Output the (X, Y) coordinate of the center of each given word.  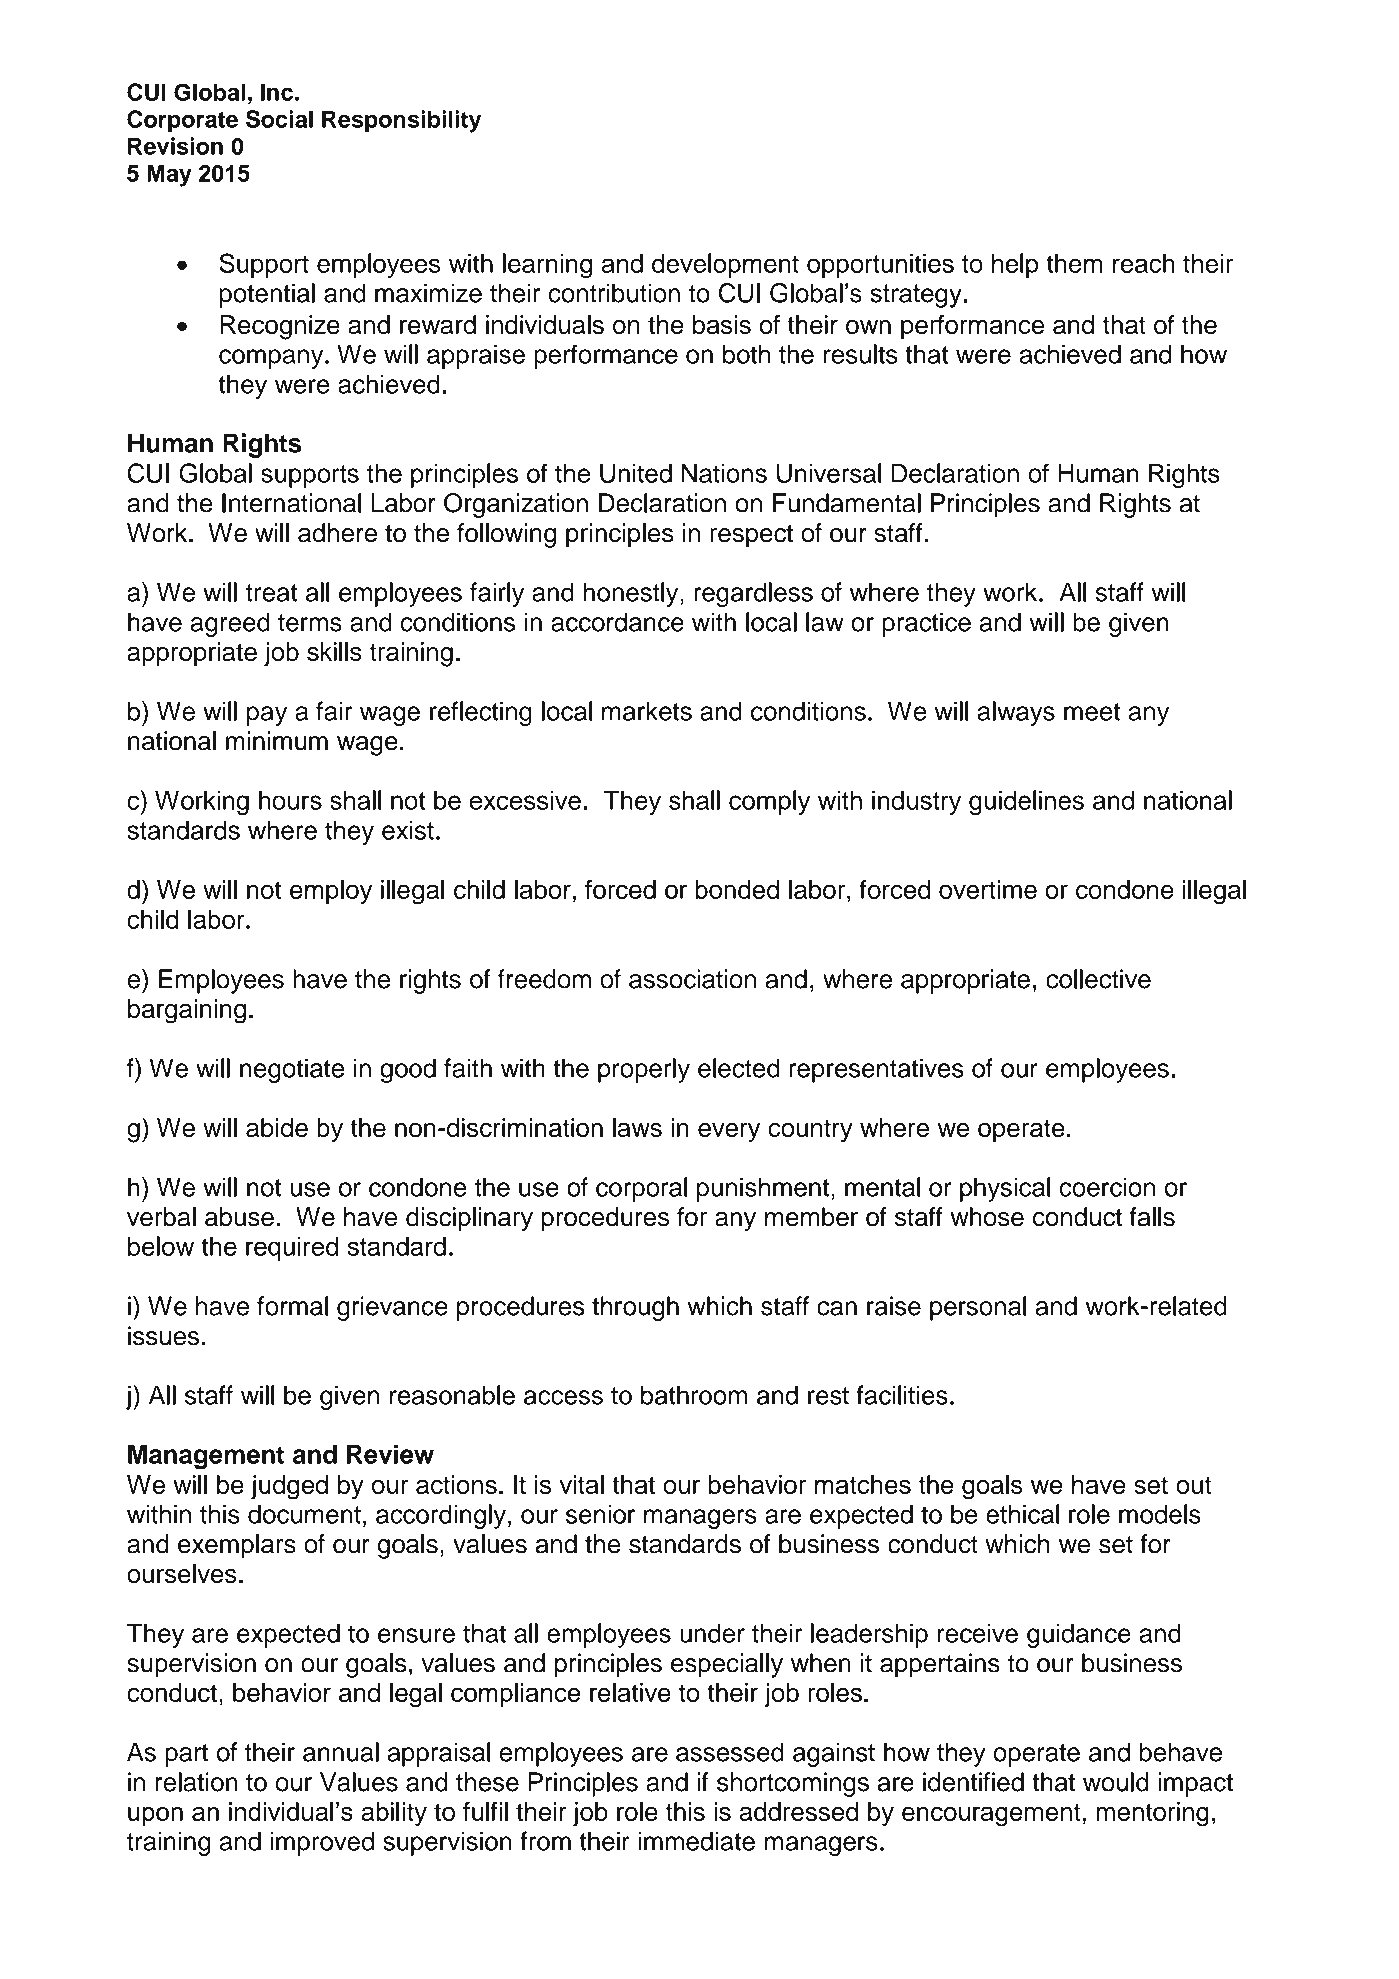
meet (1092, 712)
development (725, 265)
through (635, 1308)
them (1074, 263)
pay (267, 716)
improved (322, 1843)
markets (647, 711)
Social (279, 119)
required (292, 1249)
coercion (1107, 1187)
